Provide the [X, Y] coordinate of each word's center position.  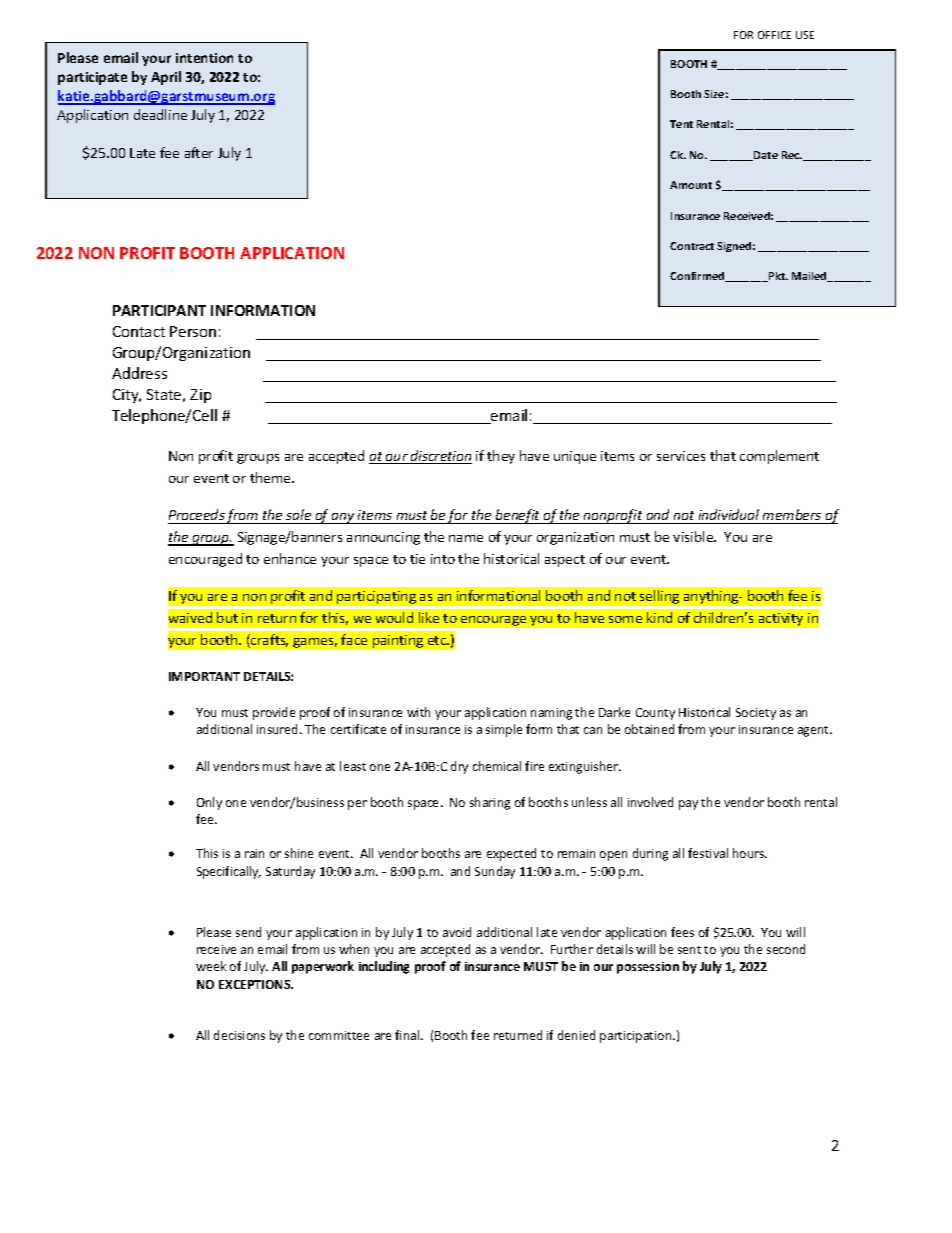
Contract [692, 246]
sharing [490, 803]
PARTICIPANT [159, 310]
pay [688, 805]
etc [438, 640]
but [227, 617]
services [681, 456]
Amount [691, 185]
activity [781, 619]
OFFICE [774, 35]
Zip [200, 396]
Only [209, 803]
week [211, 966]
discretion [440, 457]
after [199, 152]
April [166, 78]
